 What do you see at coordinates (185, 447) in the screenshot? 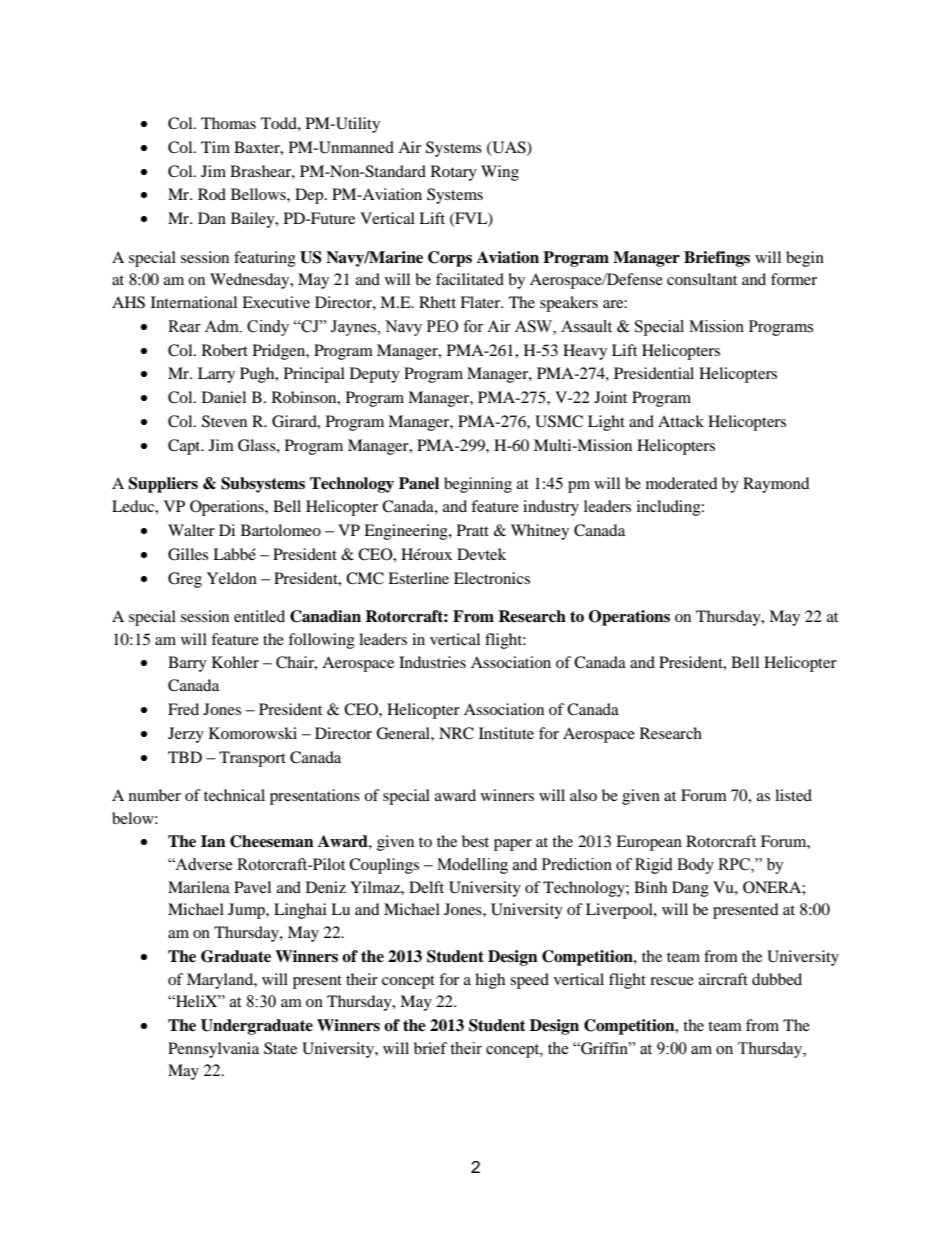
I see `Capt` at bounding box center [185, 447].
